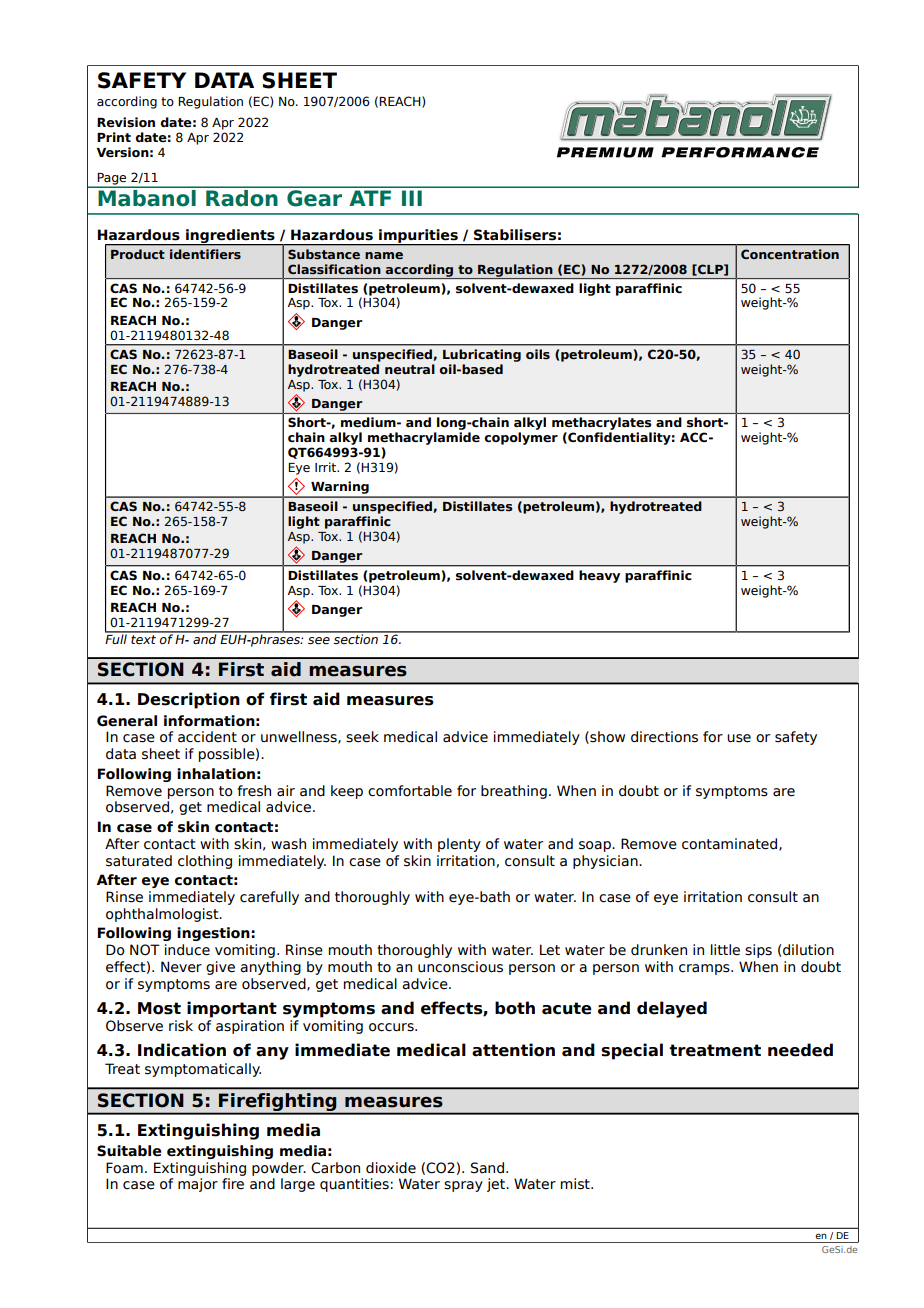 The image size is (924, 1308). I want to click on Concentration, so click(790, 254).
